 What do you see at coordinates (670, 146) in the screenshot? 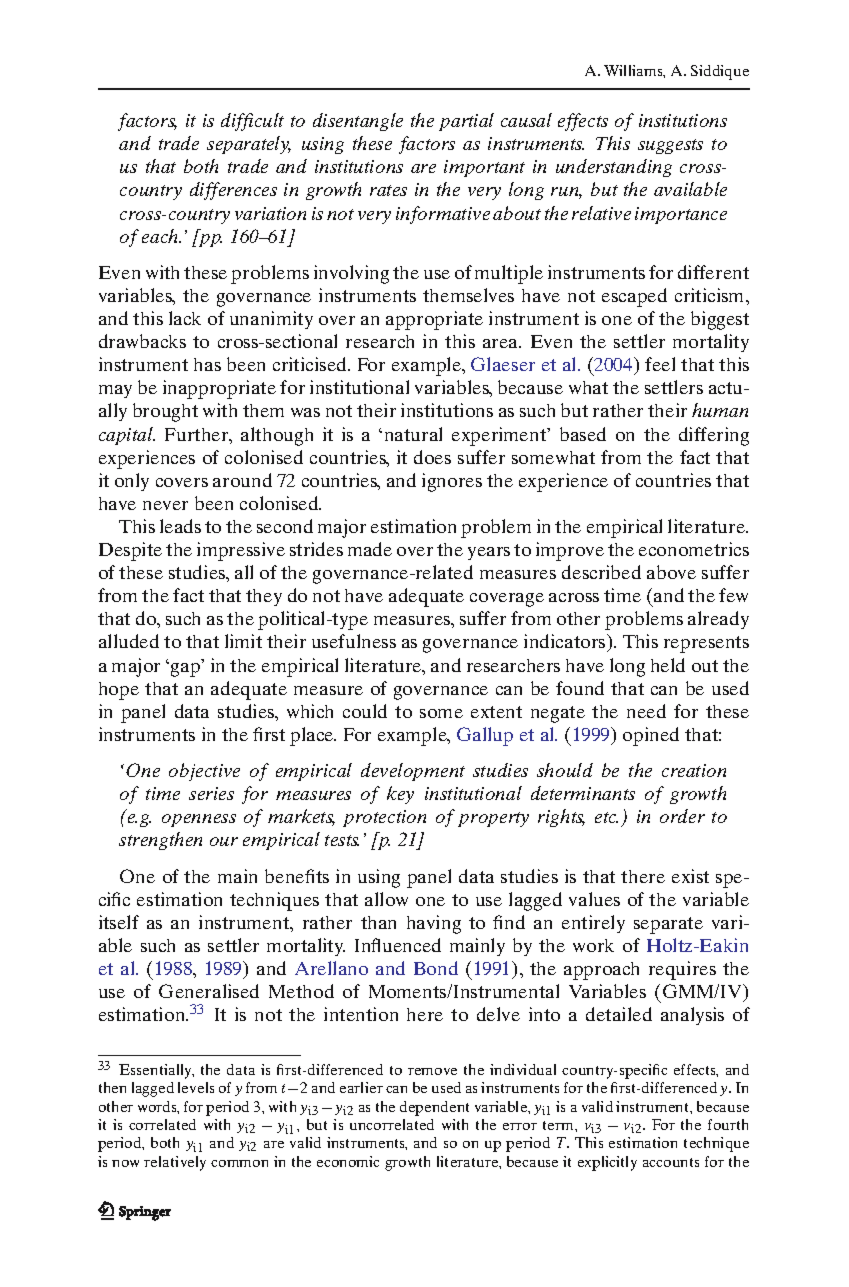
I see `suggests` at bounding box center [670, 146].
